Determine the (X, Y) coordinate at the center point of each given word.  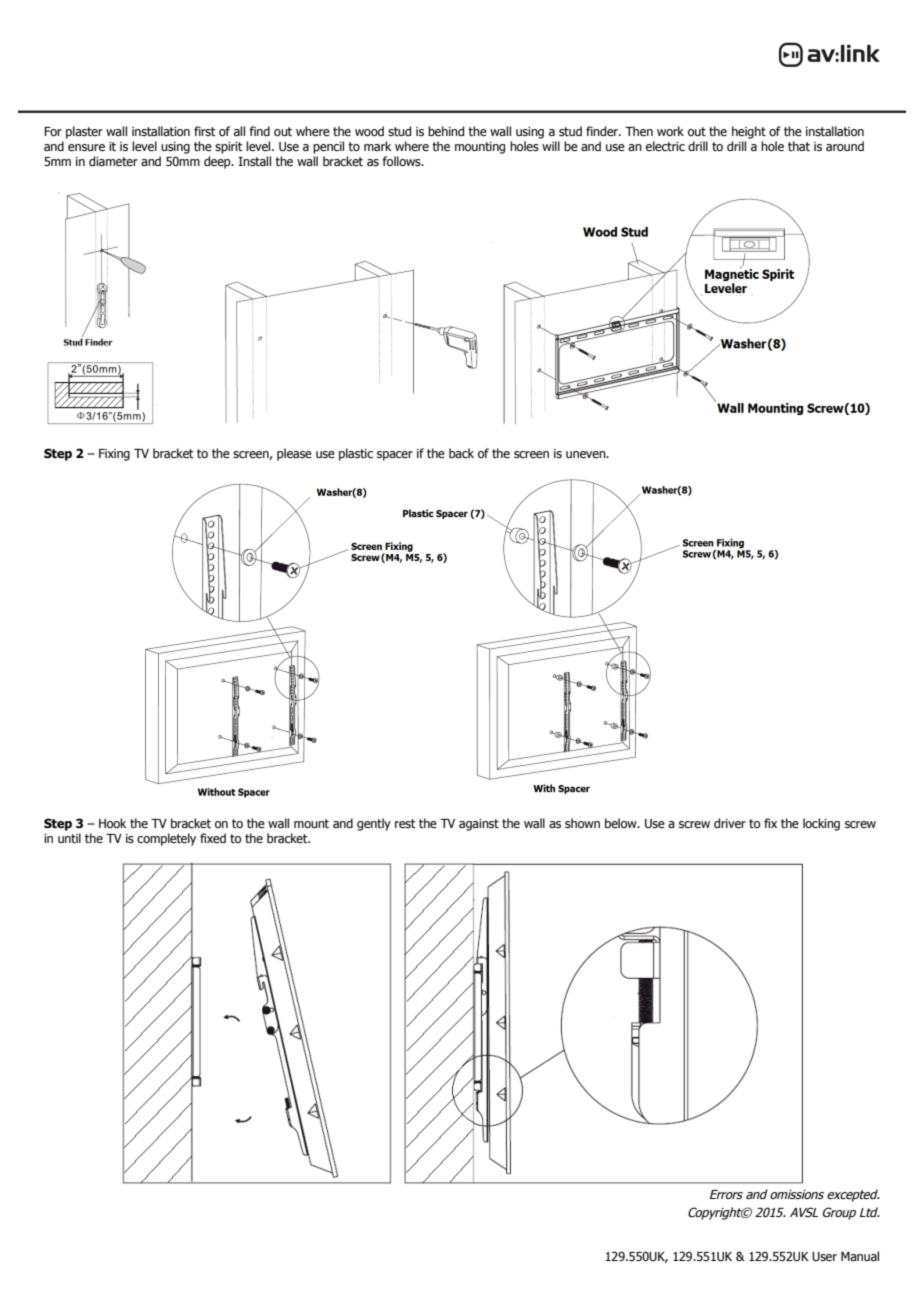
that (799, 146)
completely (166, 839)
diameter (113, 161)
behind (446, 131)
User (824, 1256)
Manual (860, 1256)
